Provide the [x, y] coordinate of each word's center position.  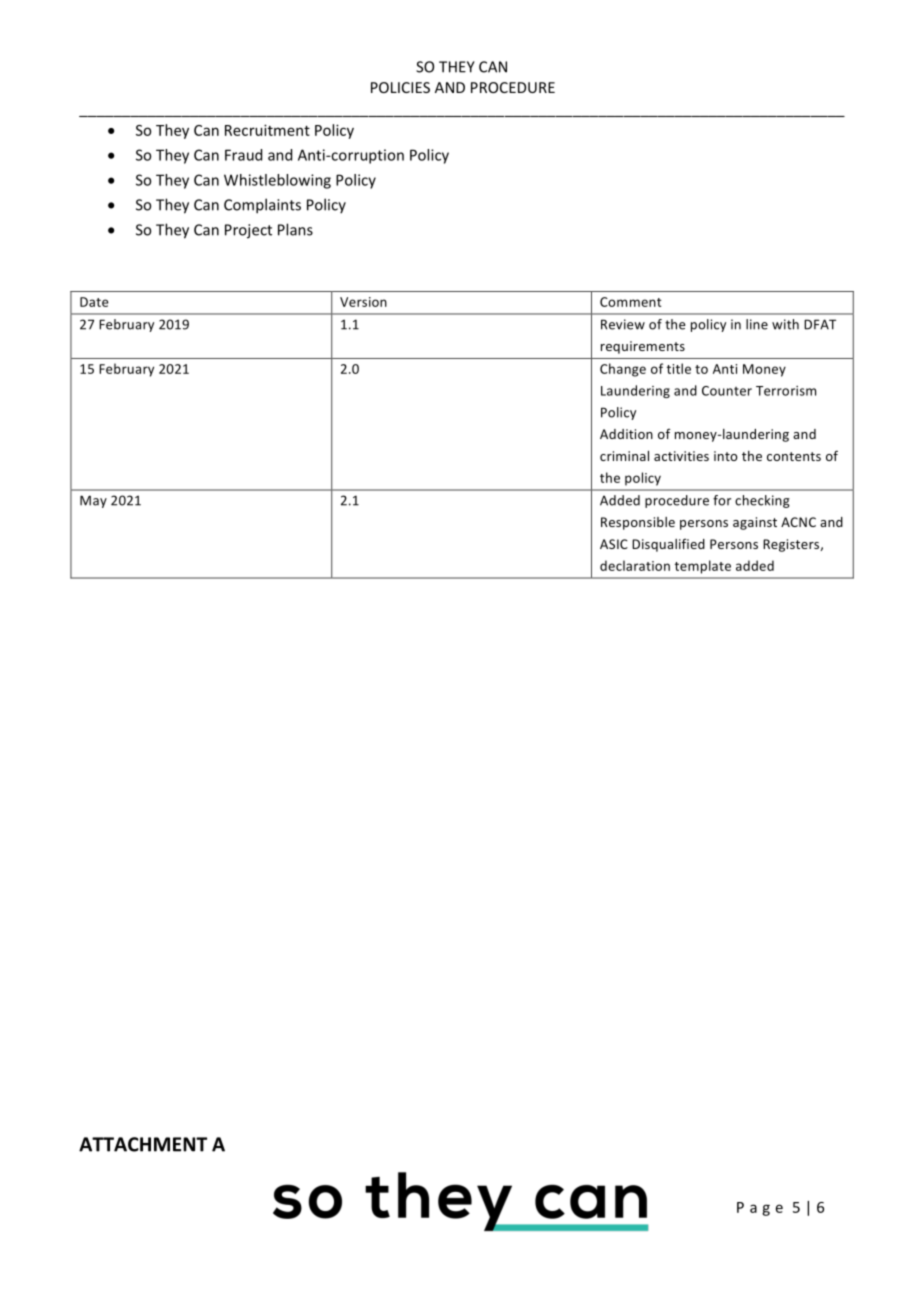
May [93, 501]
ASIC [614, 544]
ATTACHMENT [143, 1144]
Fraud [243, 155]
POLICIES [400, 87]
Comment [631, 302]
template [703, 567]
